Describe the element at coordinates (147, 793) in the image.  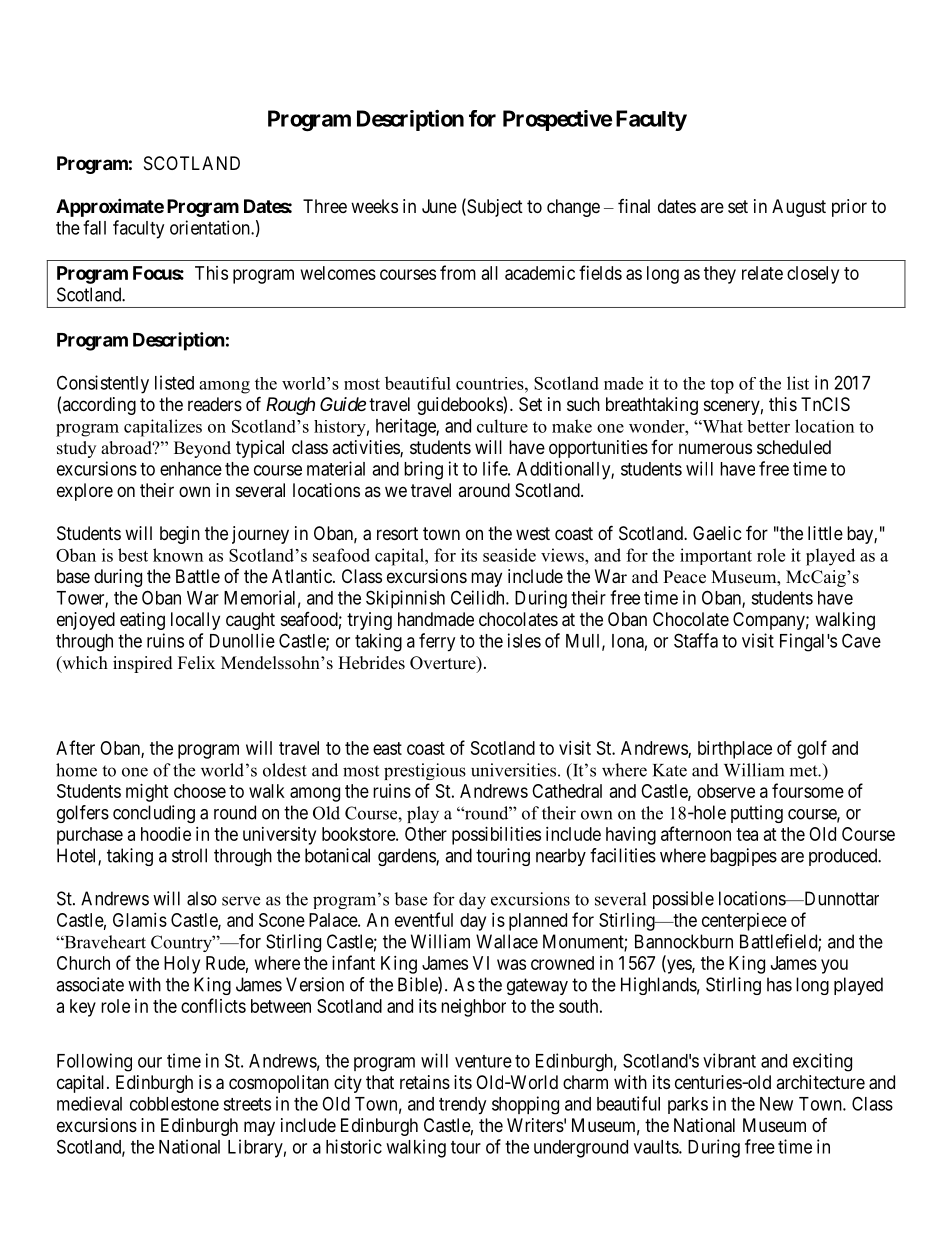
I see `might` at that location.
